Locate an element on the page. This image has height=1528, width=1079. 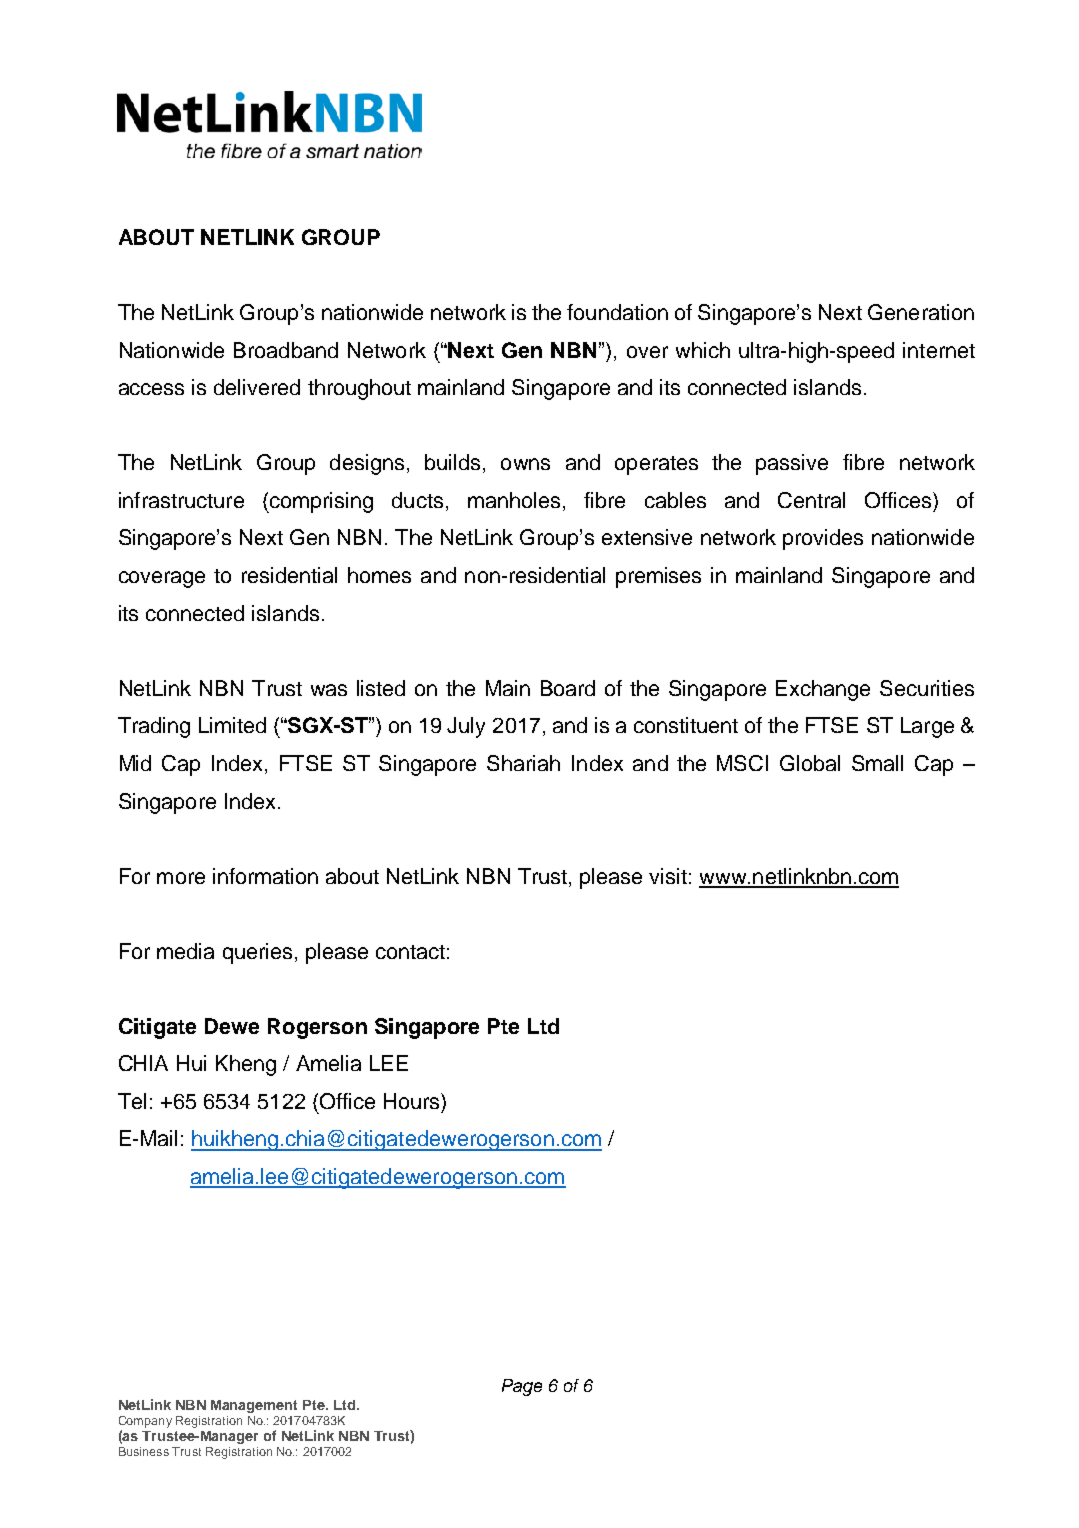
Page is located at coordinates (522, 1387).
